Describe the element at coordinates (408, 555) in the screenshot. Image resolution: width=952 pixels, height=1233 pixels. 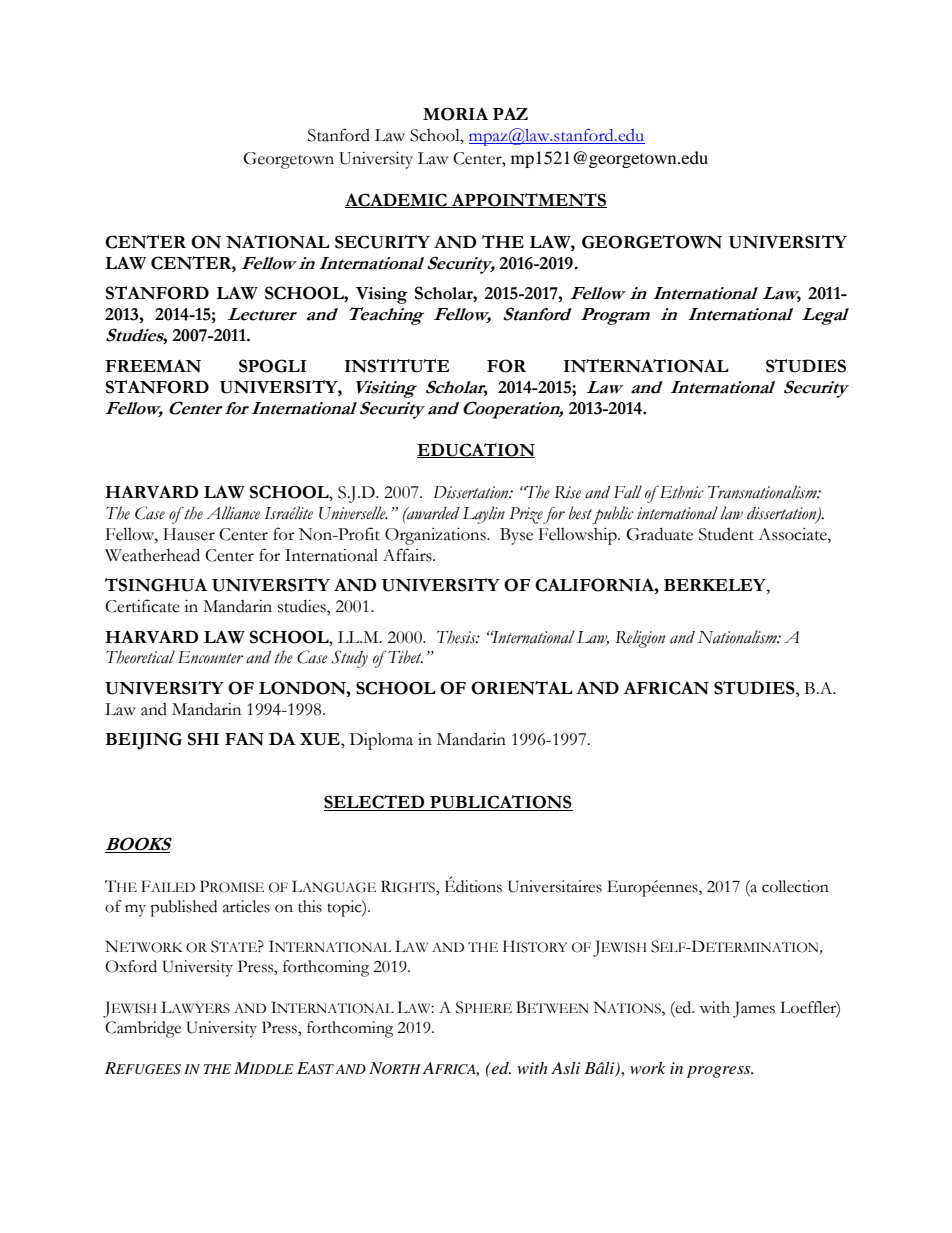
I see `Affairs` at that location.
